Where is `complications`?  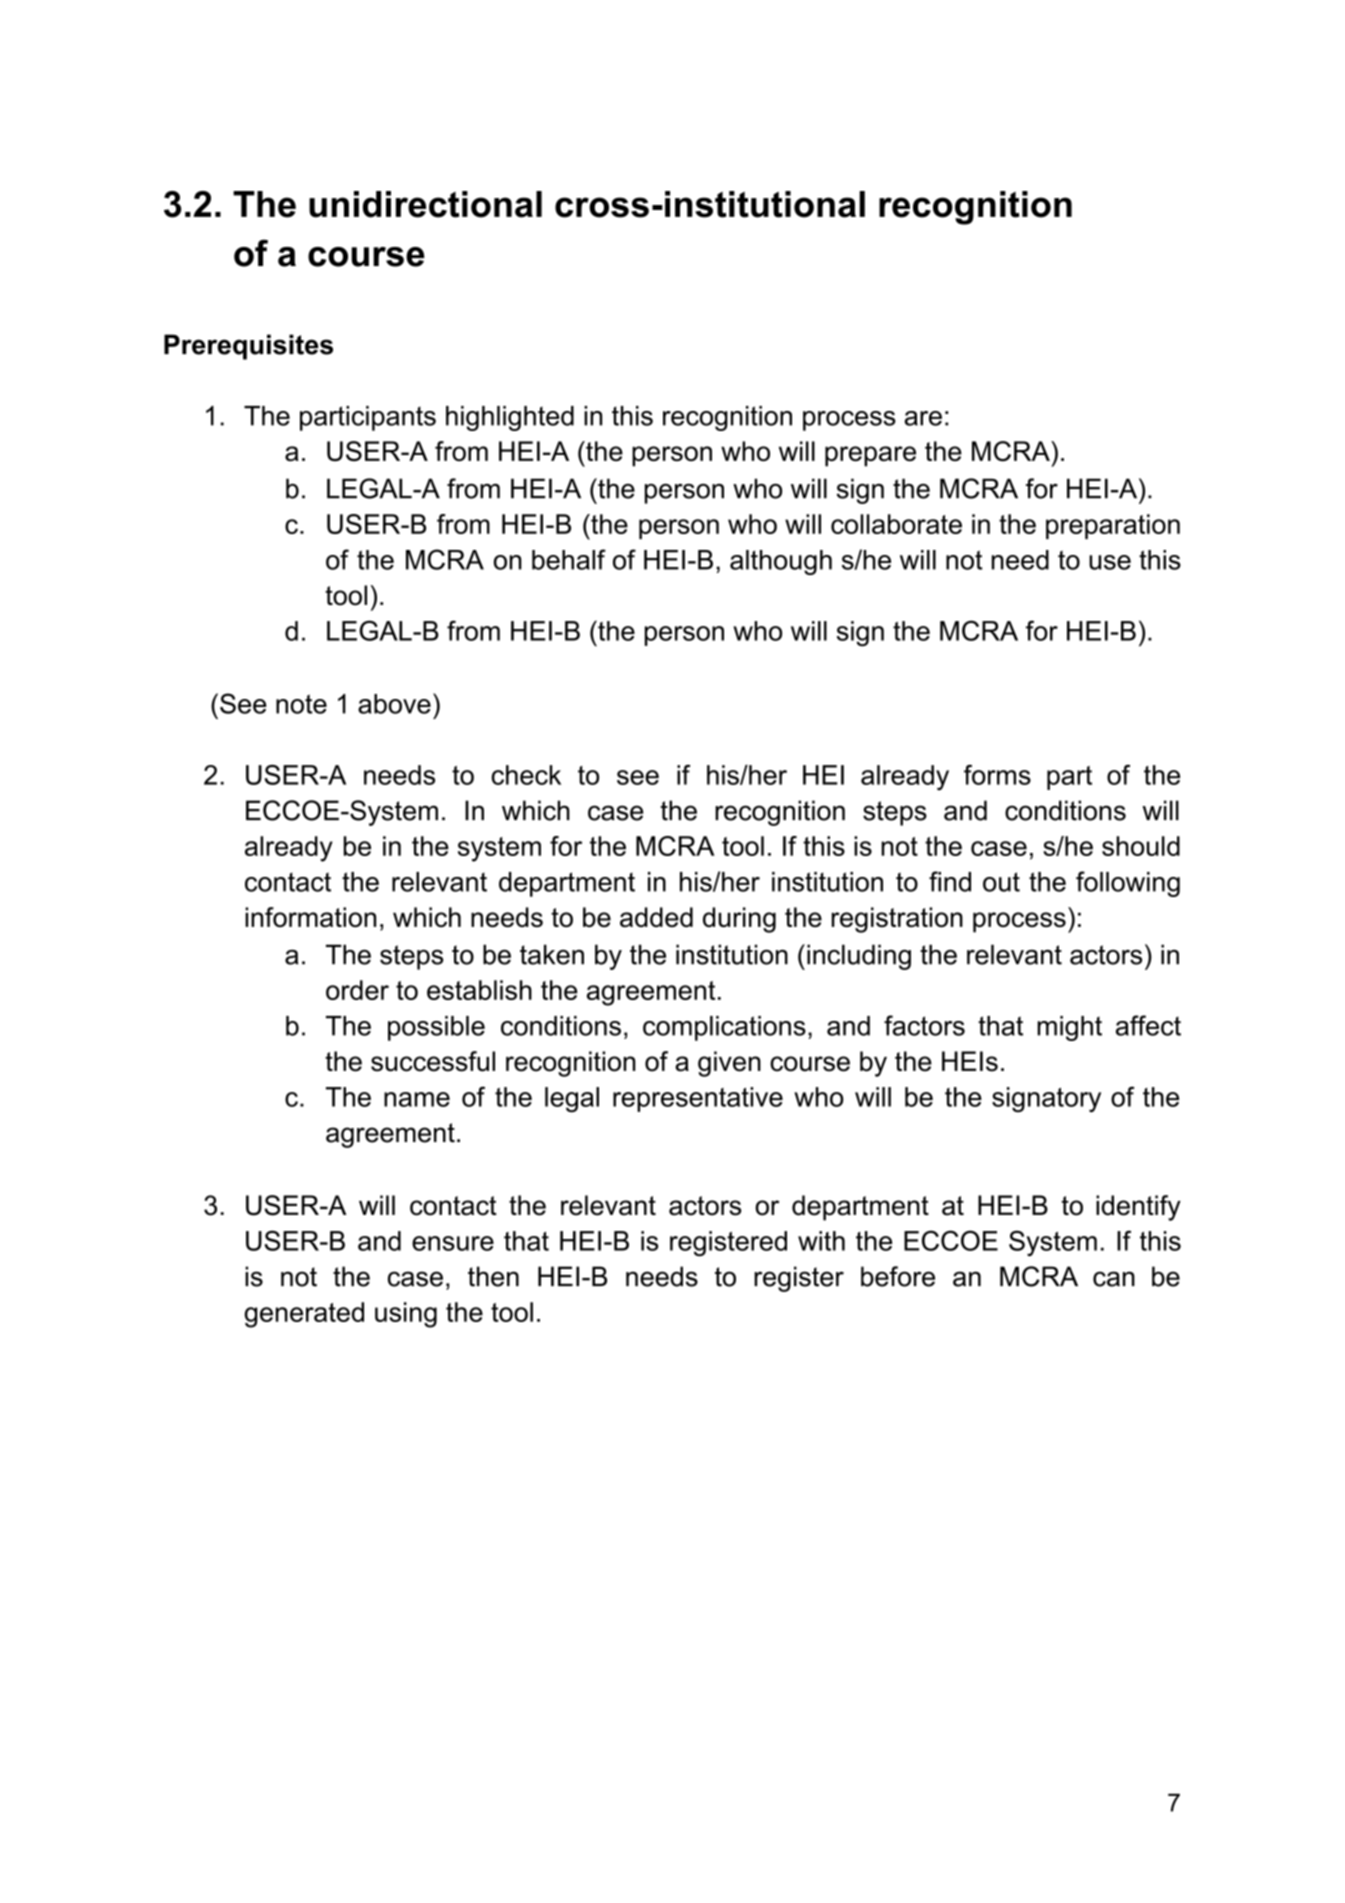 complications is located at coordinates (724, 1028).
